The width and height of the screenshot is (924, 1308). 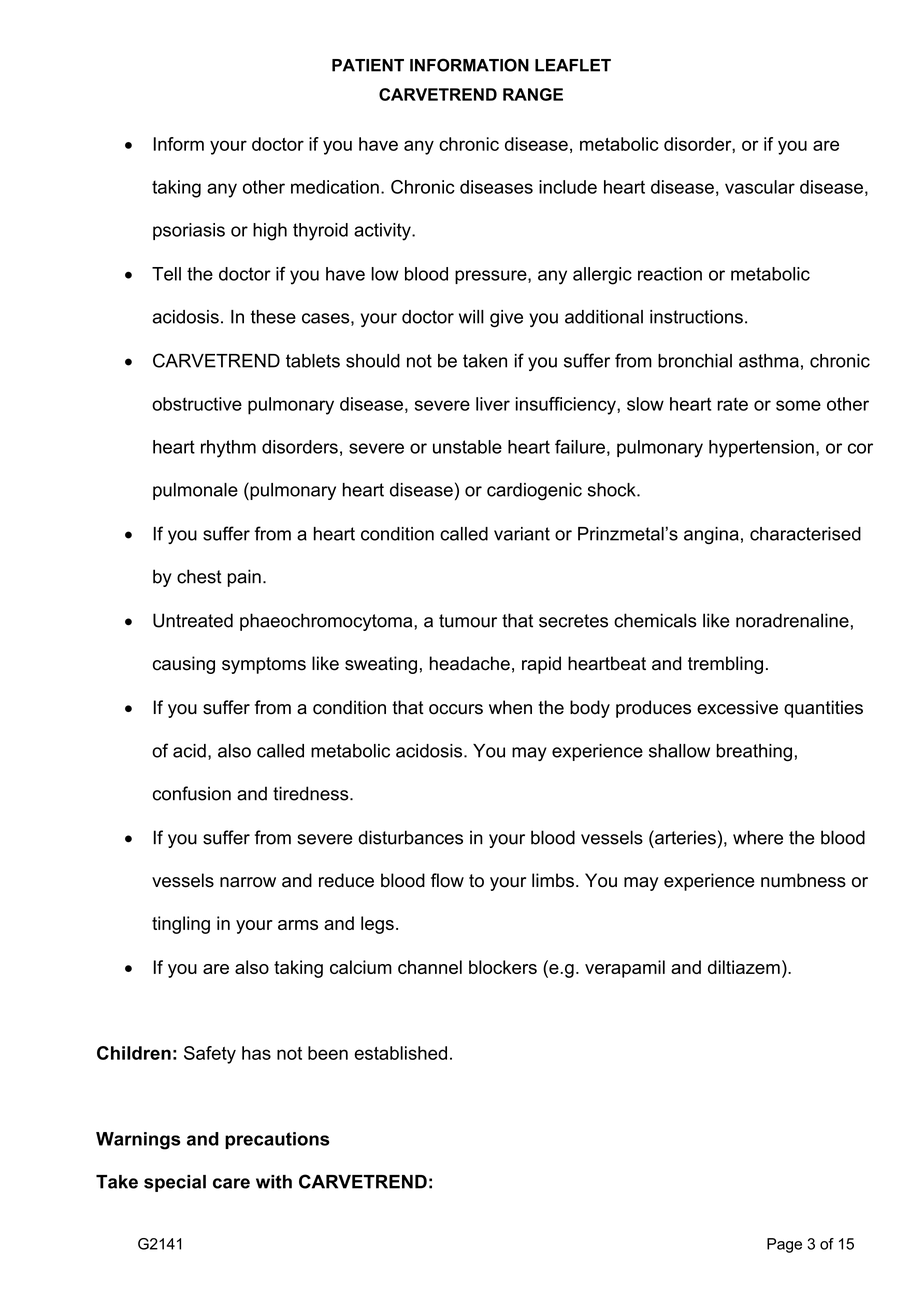 I want to click on headache, so click(x=470, y=663).
